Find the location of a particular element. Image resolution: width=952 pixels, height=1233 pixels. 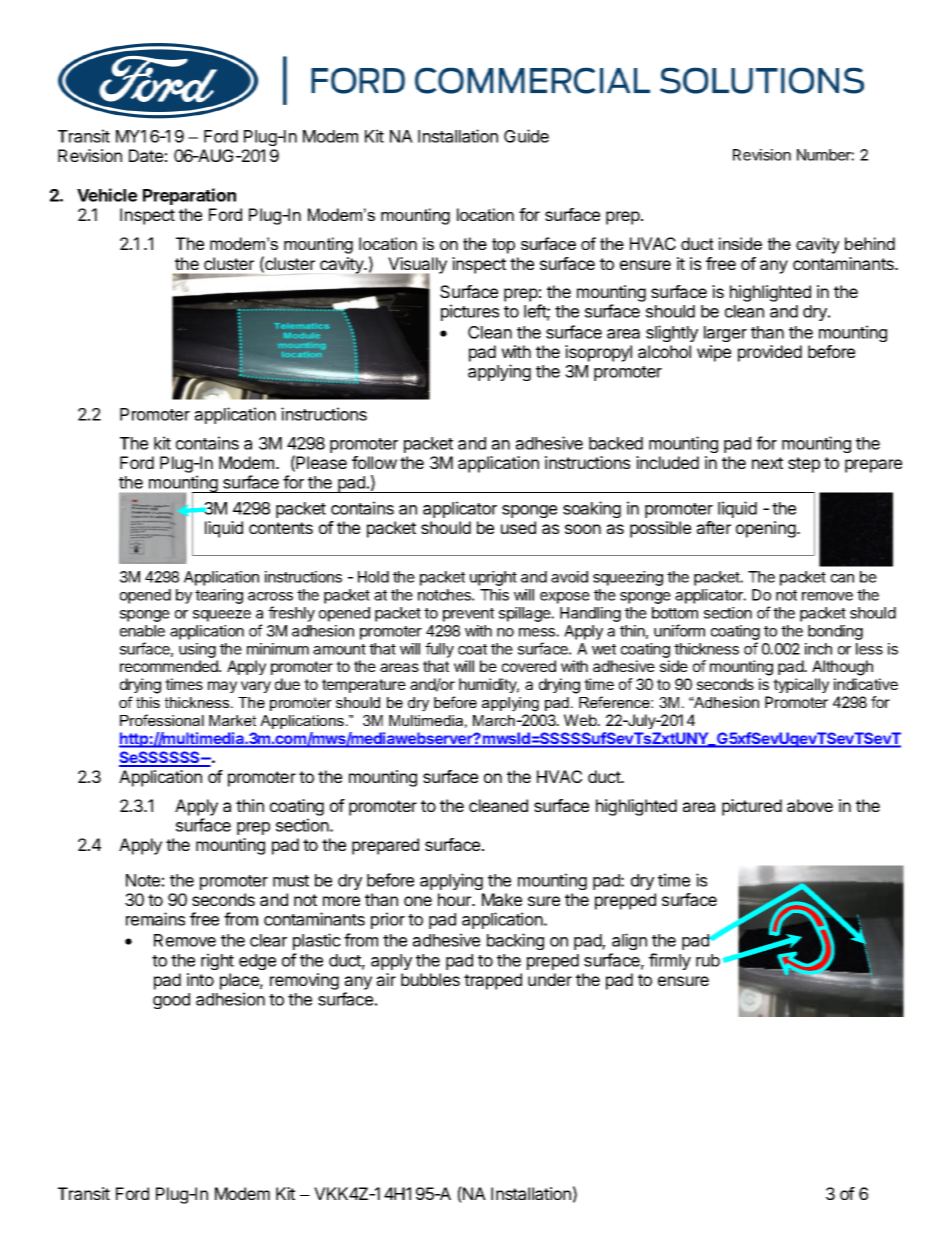

into is located at coordinates (200, 979).
